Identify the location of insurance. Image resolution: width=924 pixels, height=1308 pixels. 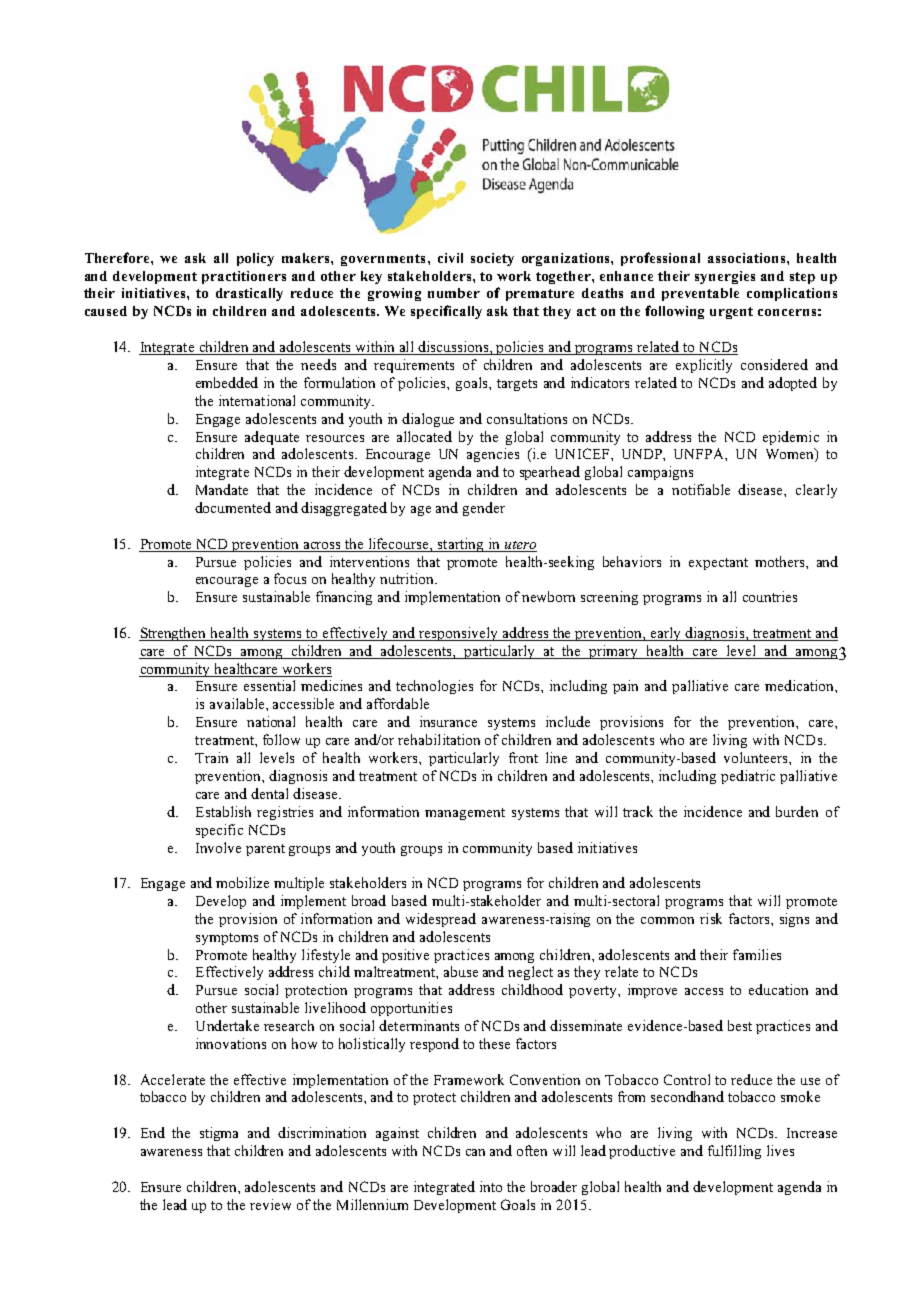
(448, 721).
